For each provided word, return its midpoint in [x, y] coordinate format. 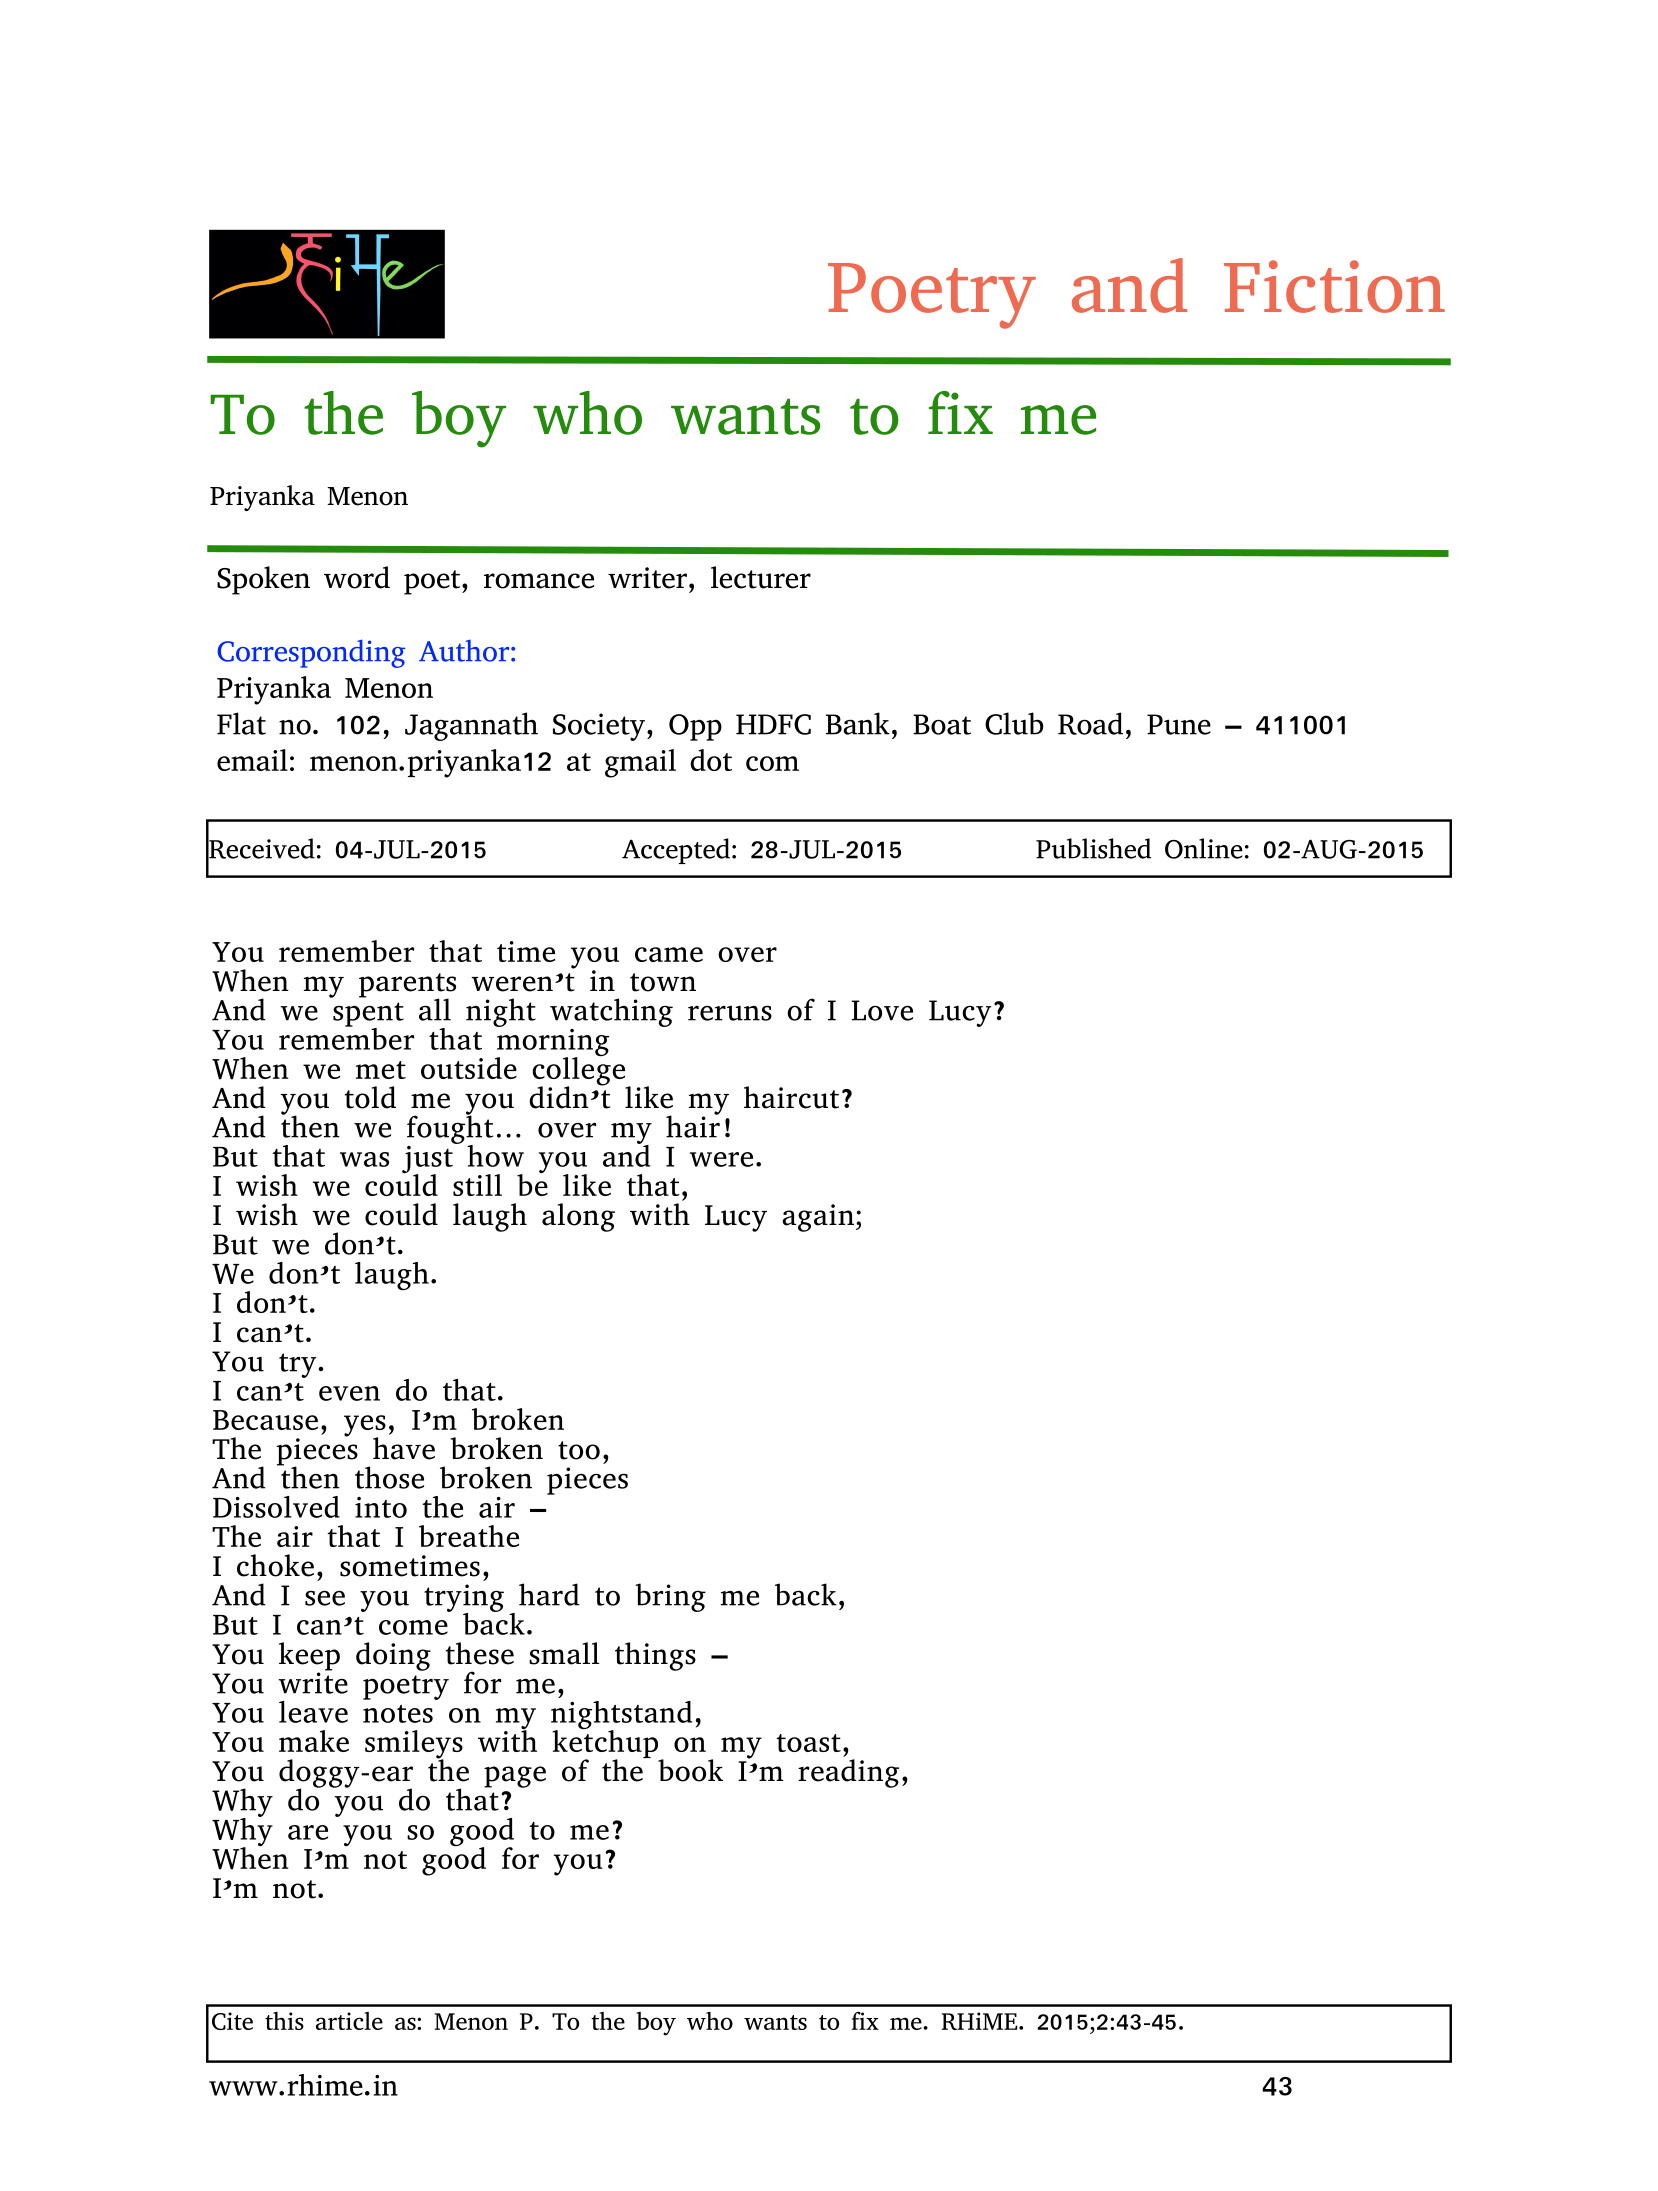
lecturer [761, 577]
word [357, 577]
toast [808, 1743]
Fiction [1334, 286]
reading [848, 1773]
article [349, 2021]
